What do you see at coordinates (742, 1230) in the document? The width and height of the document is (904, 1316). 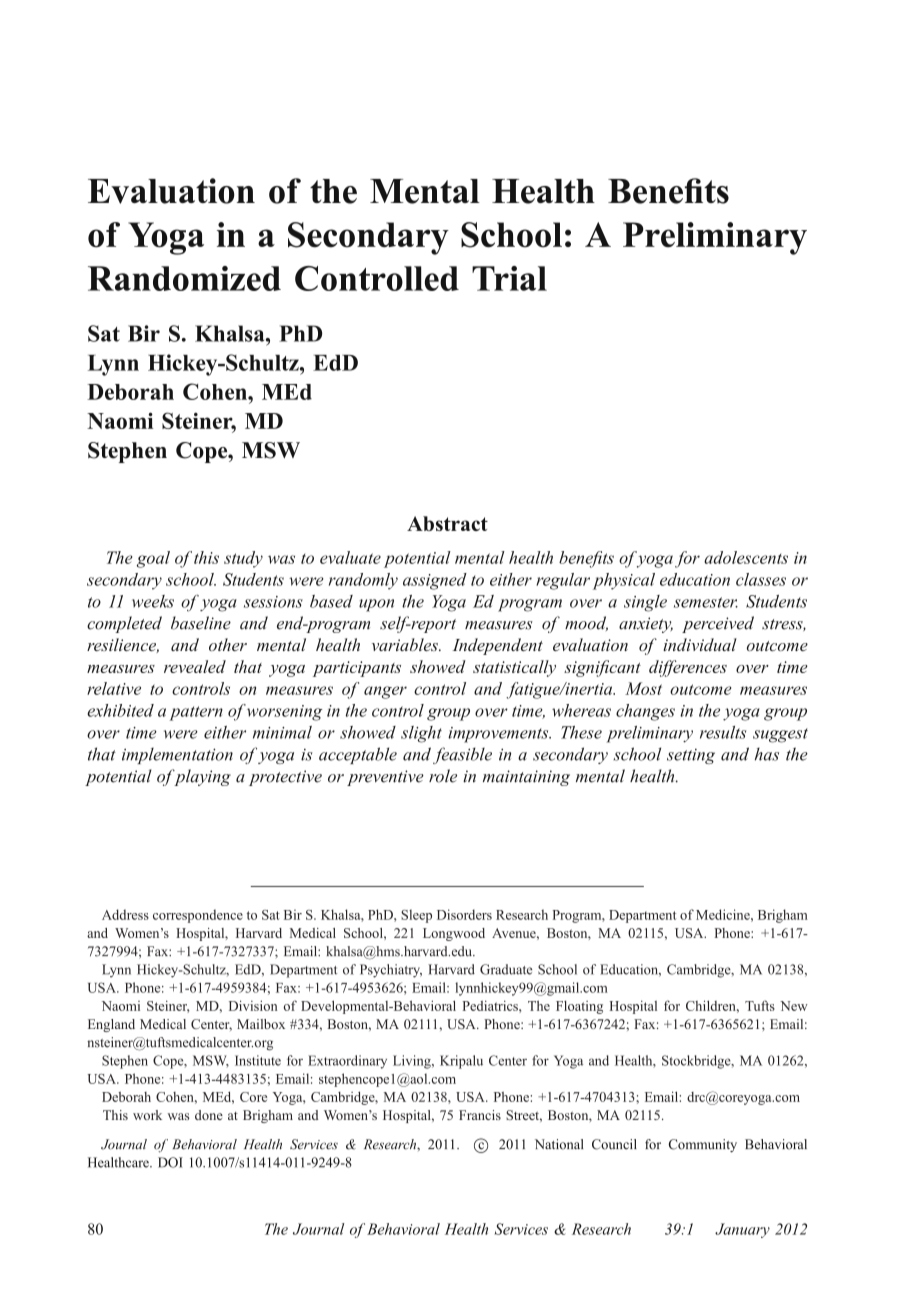 I see `January` at bounding box center [742, 1230].
